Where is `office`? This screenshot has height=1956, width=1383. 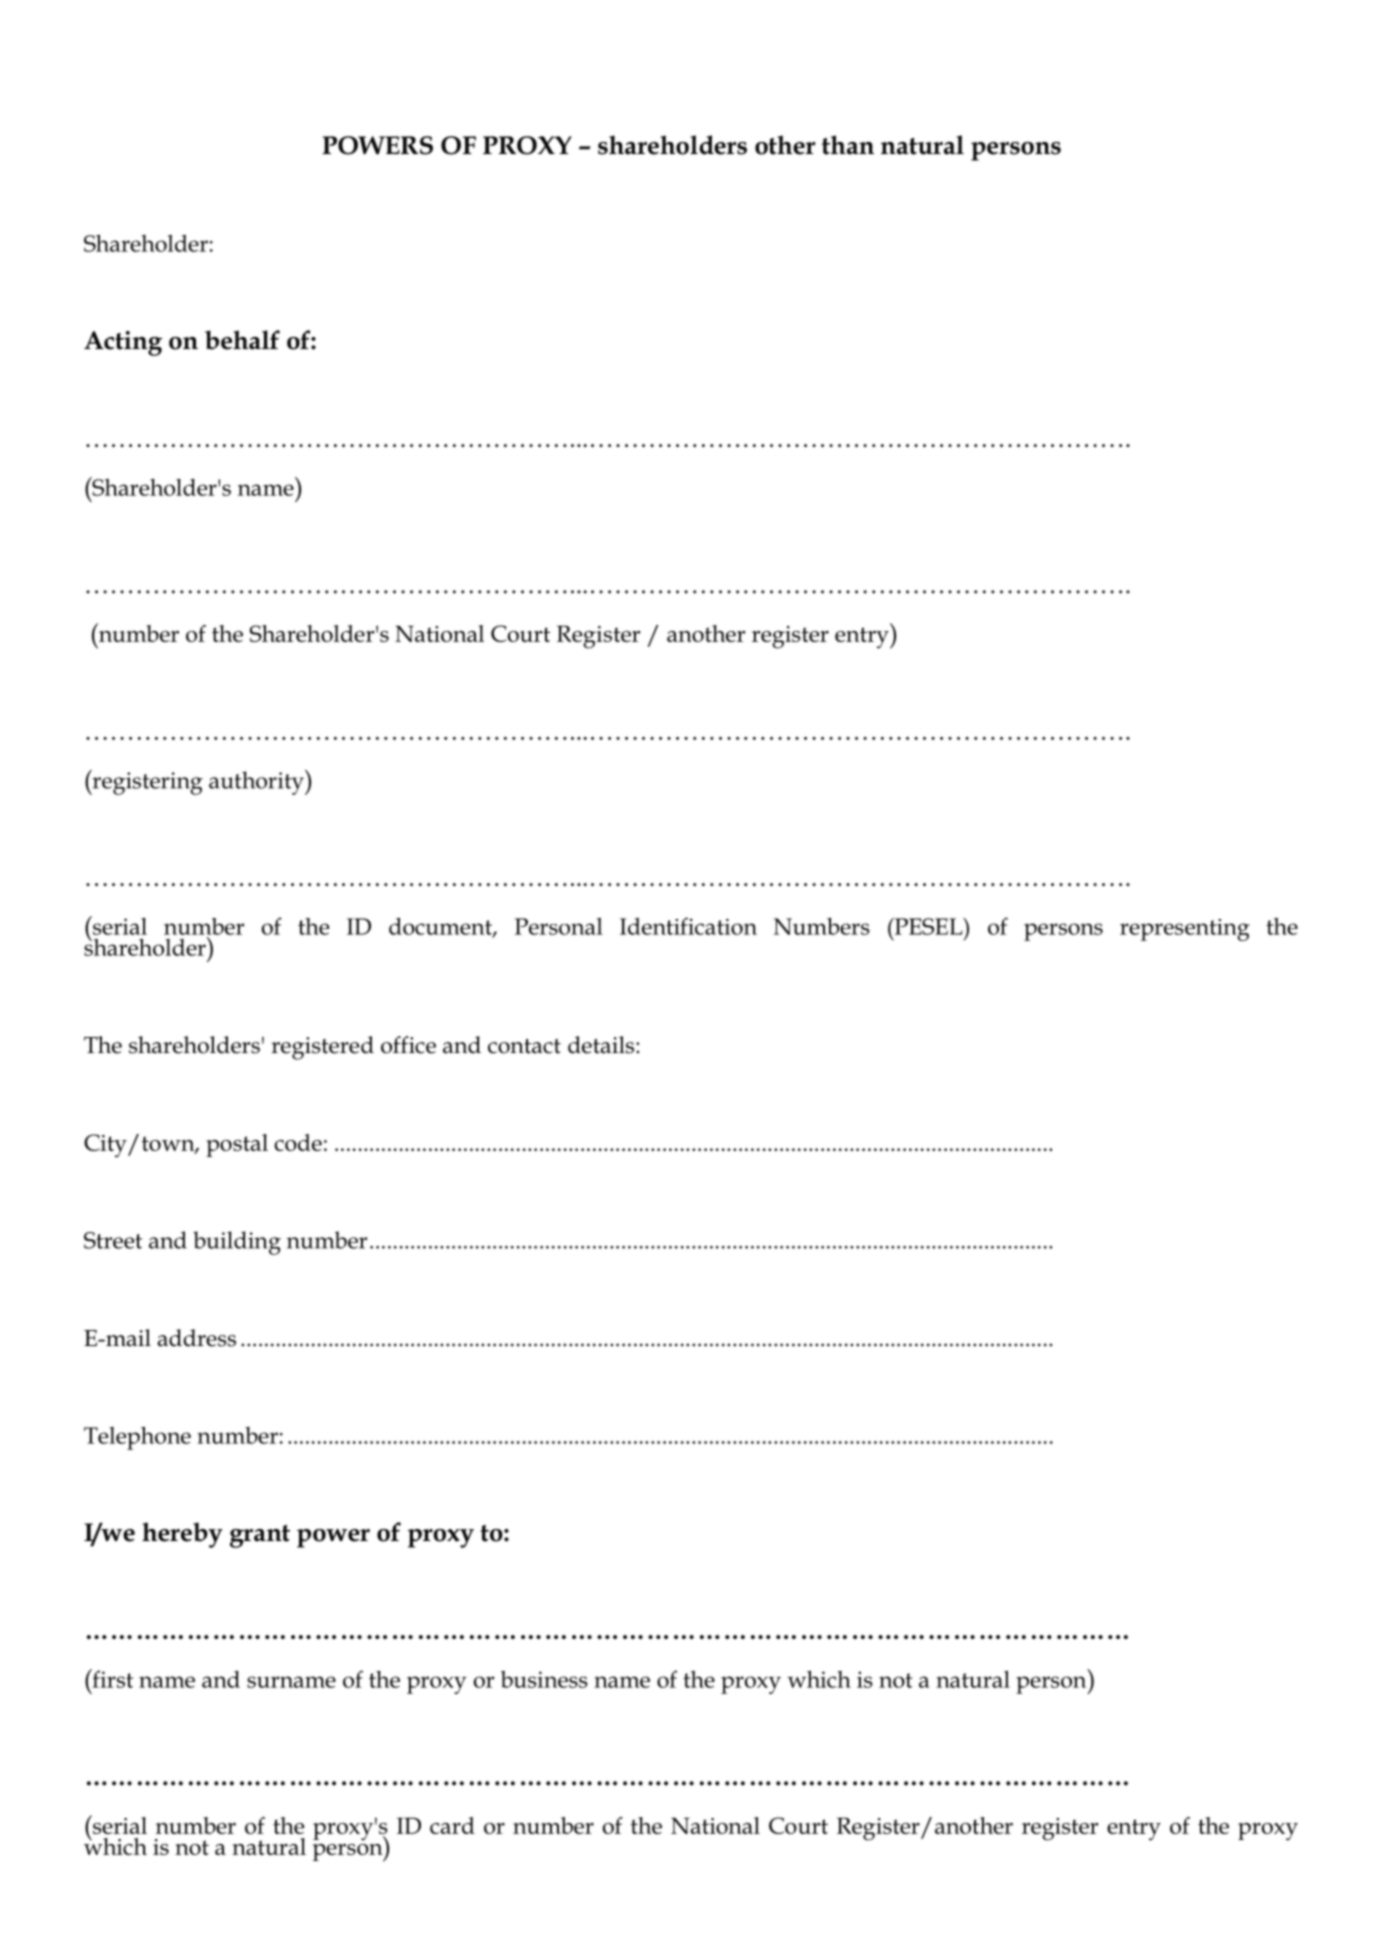 office is located at coordinates (408, 1045).
